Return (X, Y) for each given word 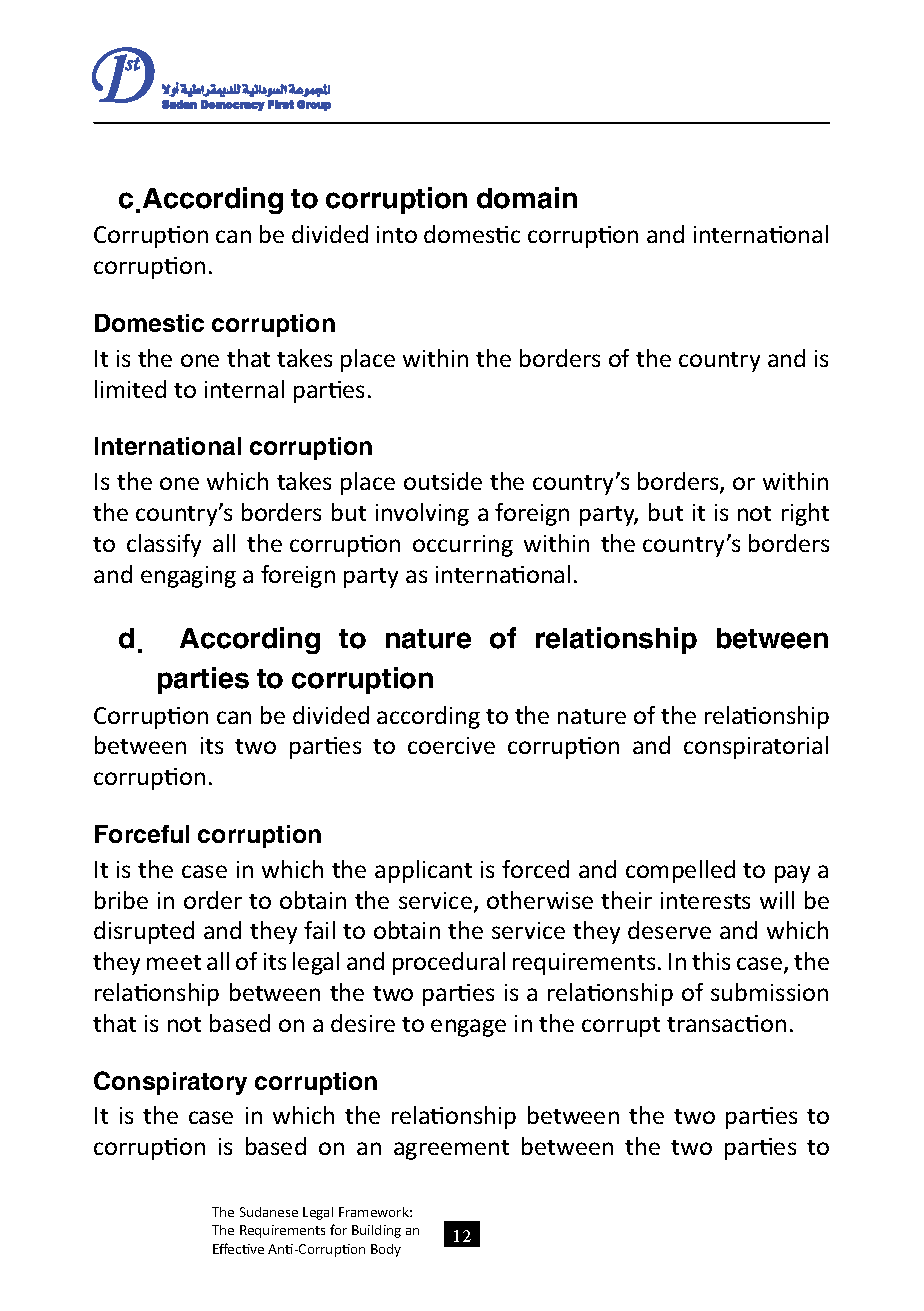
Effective (238, 1248)
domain (527, 198)
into (397, 234)
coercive (451, 745)
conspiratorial (756, 747)
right (805, 514)
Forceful (142, 834)
